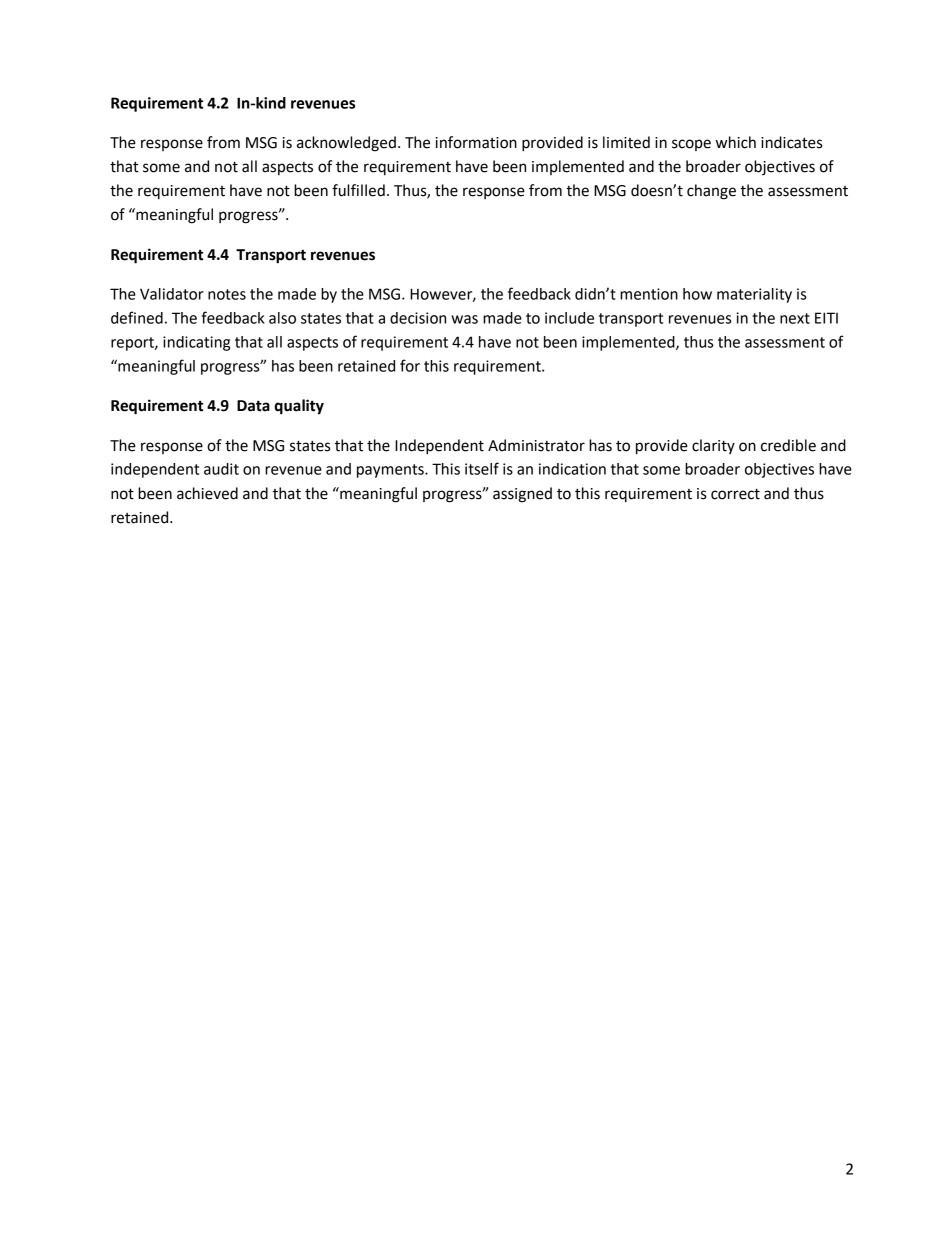 The width and height of the image is (952, 1233). Describe the element at coordinates (346, 144) in the image. I see `acknowledged` at that location.
